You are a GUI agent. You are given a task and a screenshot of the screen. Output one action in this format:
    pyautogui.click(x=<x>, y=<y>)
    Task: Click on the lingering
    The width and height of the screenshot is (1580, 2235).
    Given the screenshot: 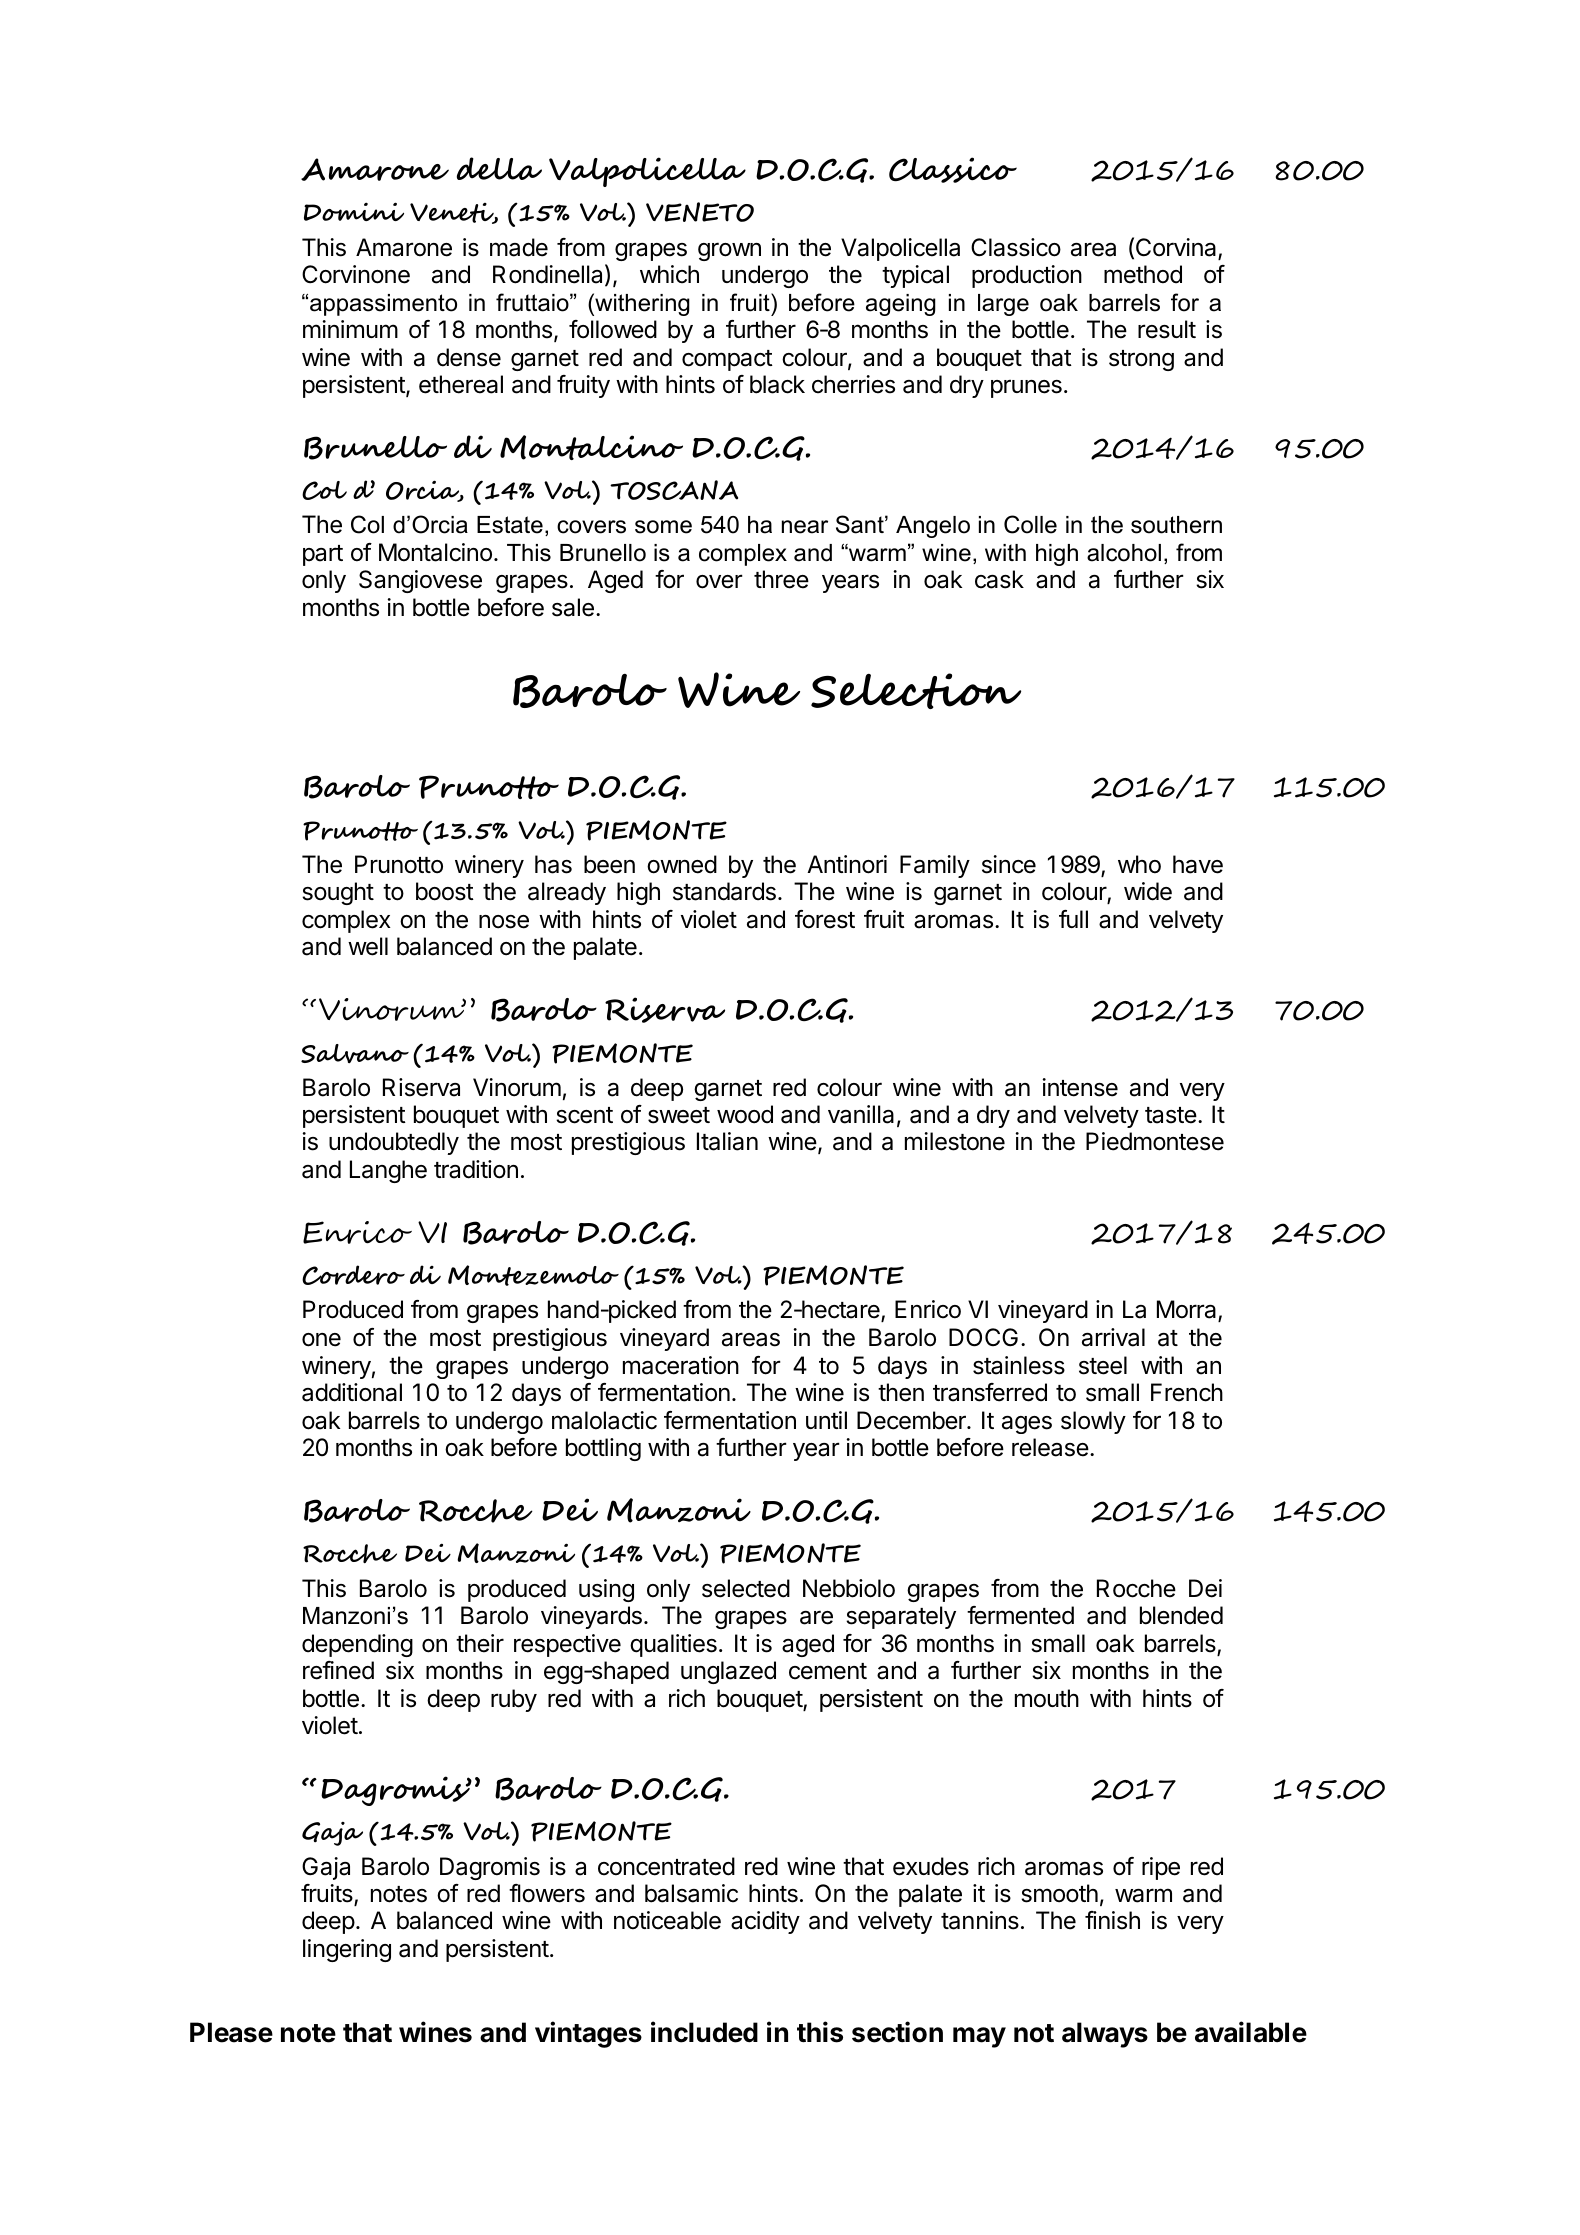 What is the action you would take?
    pyautogui.click(x=347, y=1950)
